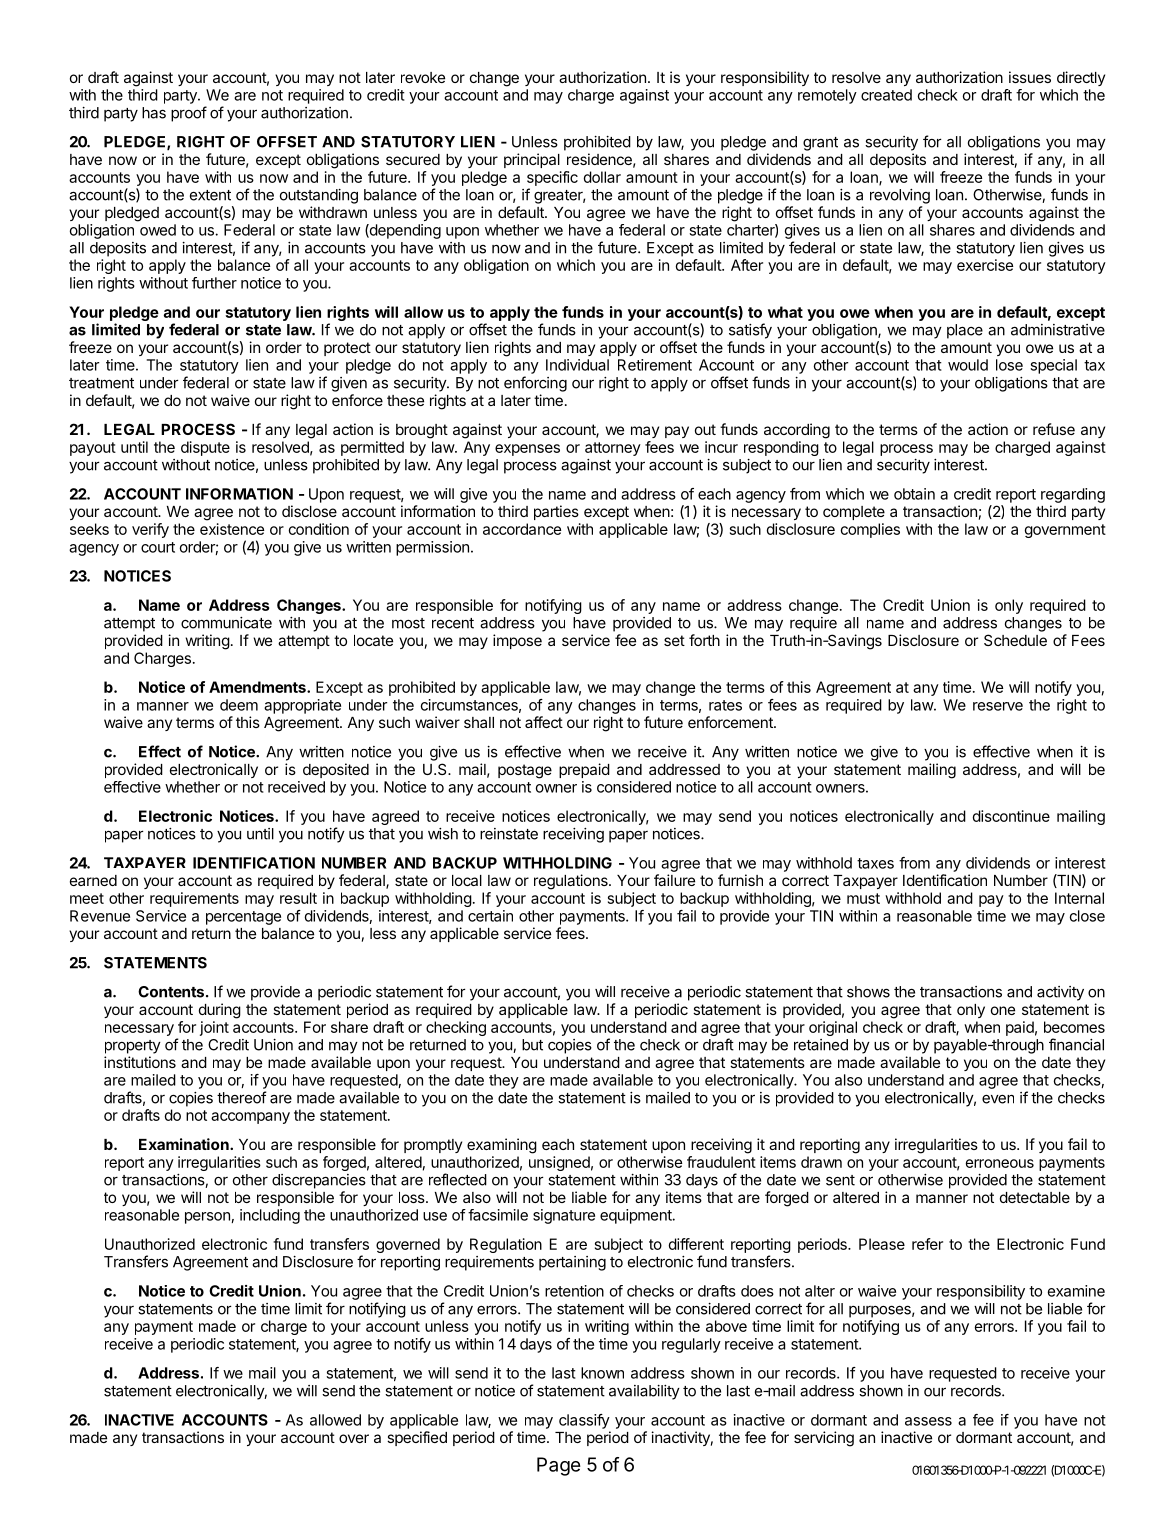  Describe the element at coordinates (417, 1438) in the document. I see `specified` at that location.
